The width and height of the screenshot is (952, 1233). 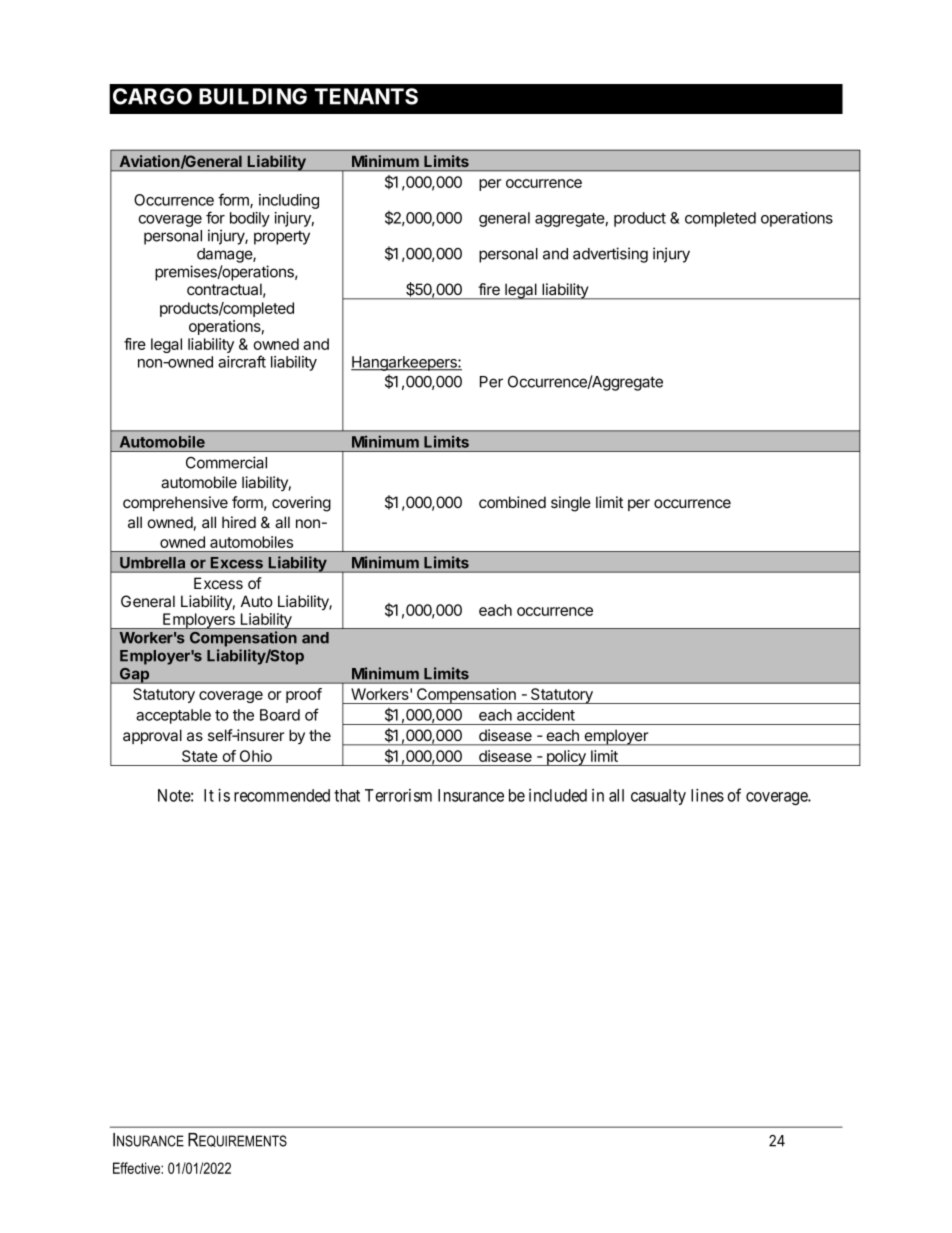 What do you see at coordinates (512, 502) in the screenshot?
I see `combined` at bounding box center [512, 502].
